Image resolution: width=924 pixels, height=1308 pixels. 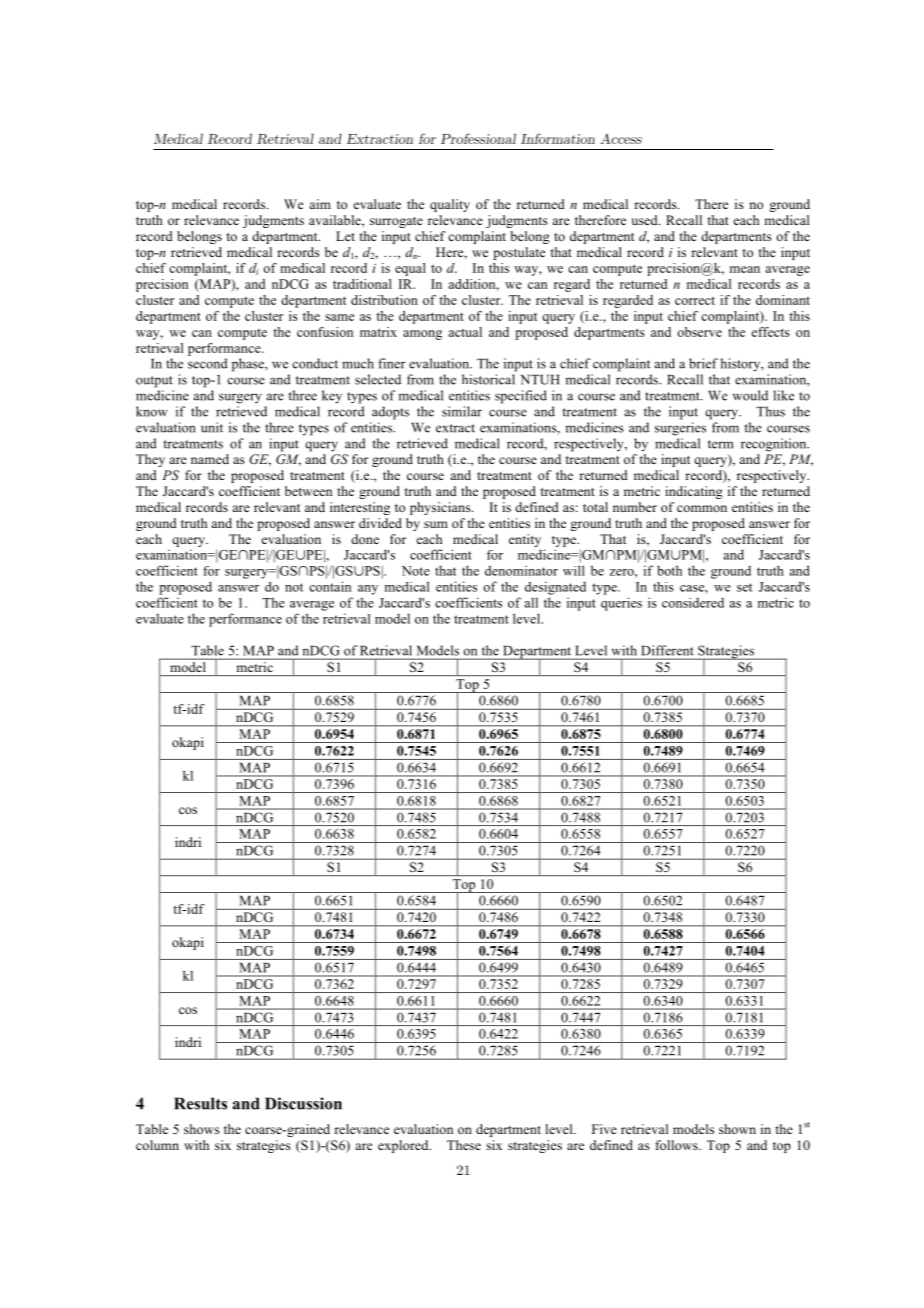 What do you see at coordinates (320, 204) in the page?
I see `aim` at bounding box center [320, 204].
